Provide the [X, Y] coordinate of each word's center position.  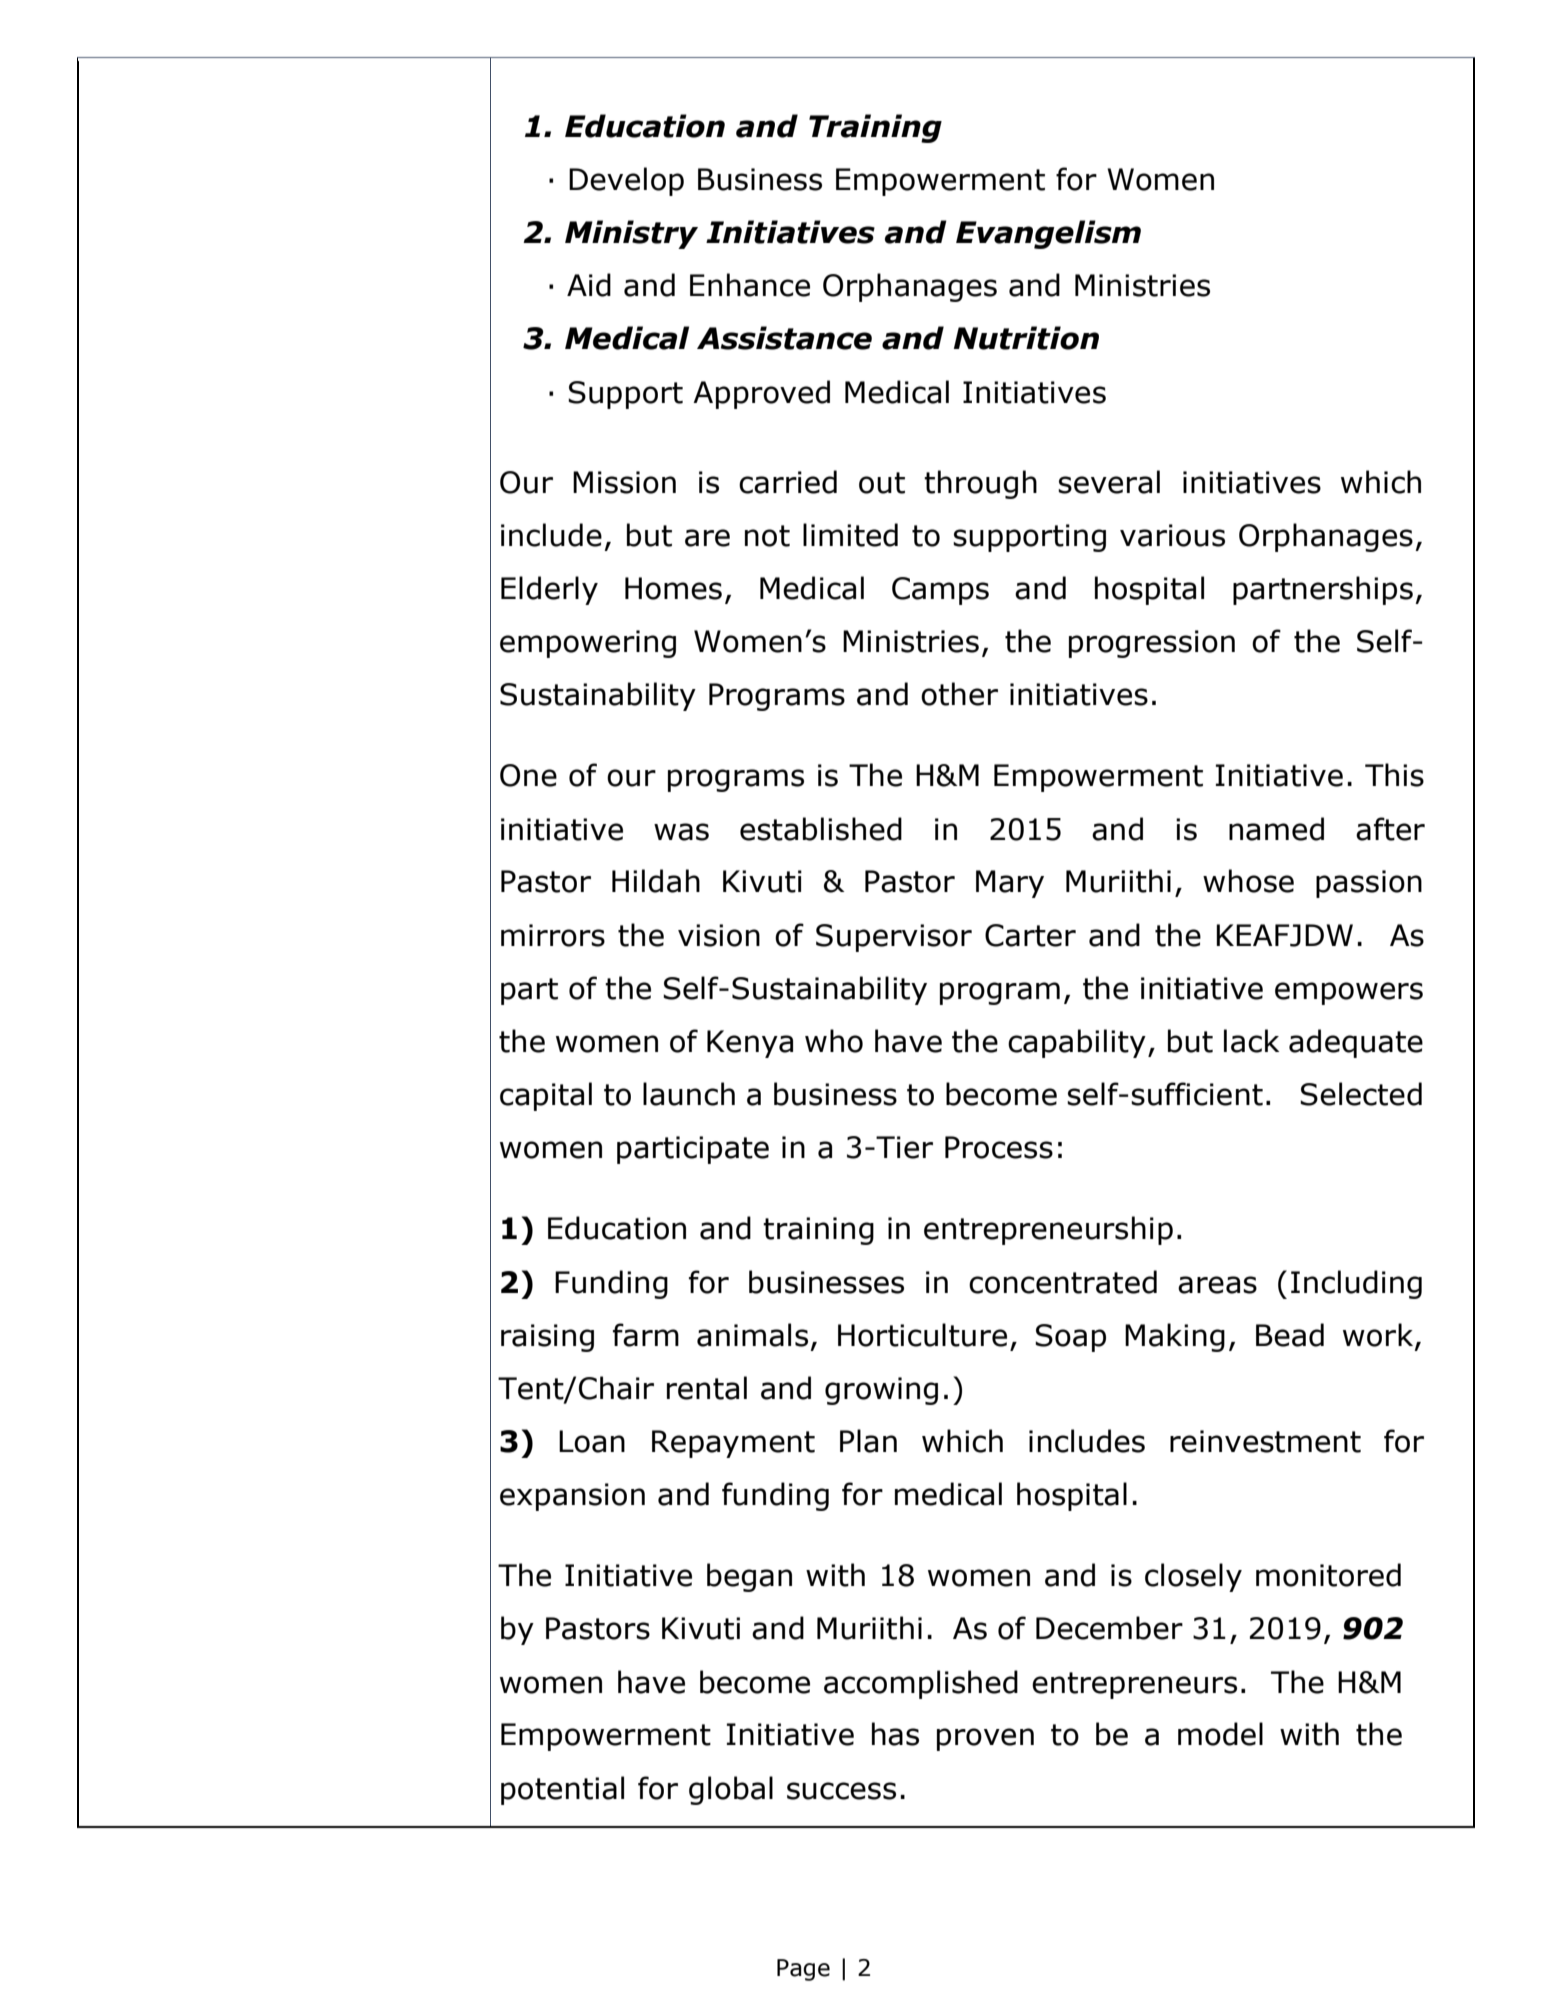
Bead [1290, 1335]
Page [803, 1970]
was [681, 832]
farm [646, 1335]
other [959, 694]
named [1276, 829]
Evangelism [1048, 234]
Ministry [631, 234]
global [731, 1790]
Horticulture [922, 1335]
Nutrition [1026, 338]
